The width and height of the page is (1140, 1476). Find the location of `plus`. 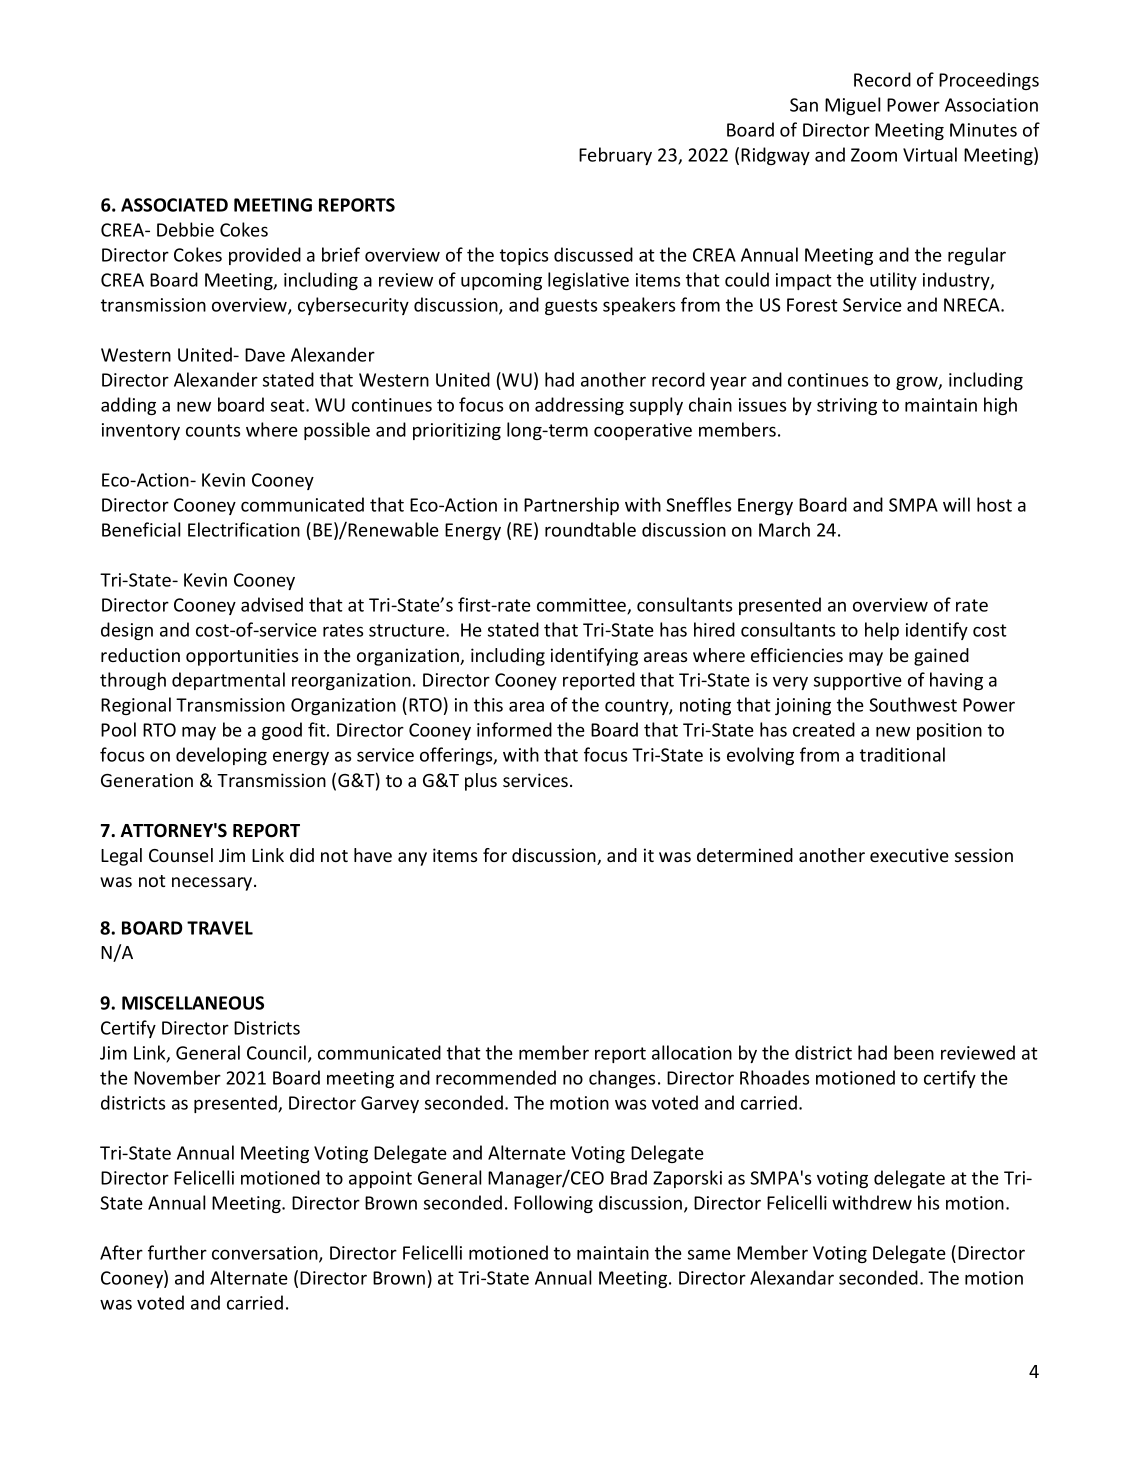

plus is located at coordinates (481, 782).
